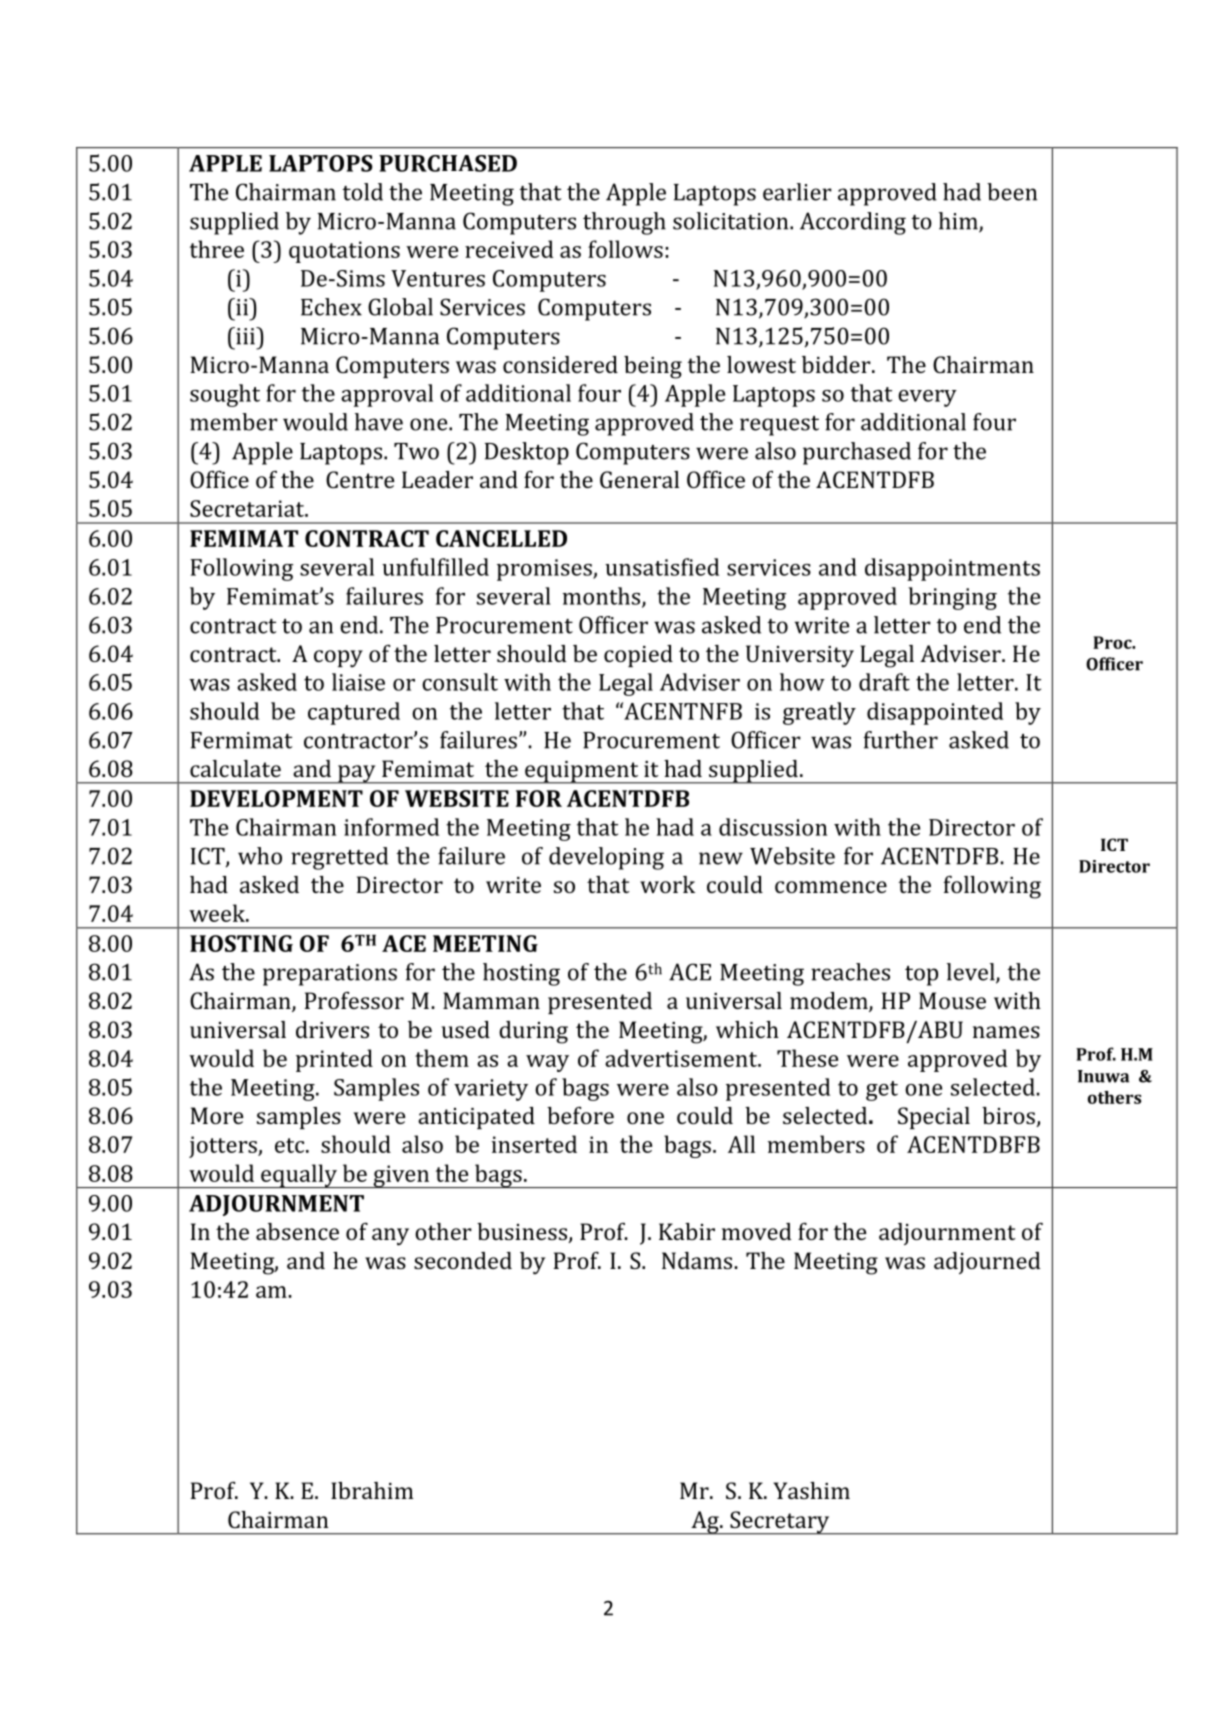  Describe the element at coordinates (606, 858) in the screenshot. I see `developing` at that location.
